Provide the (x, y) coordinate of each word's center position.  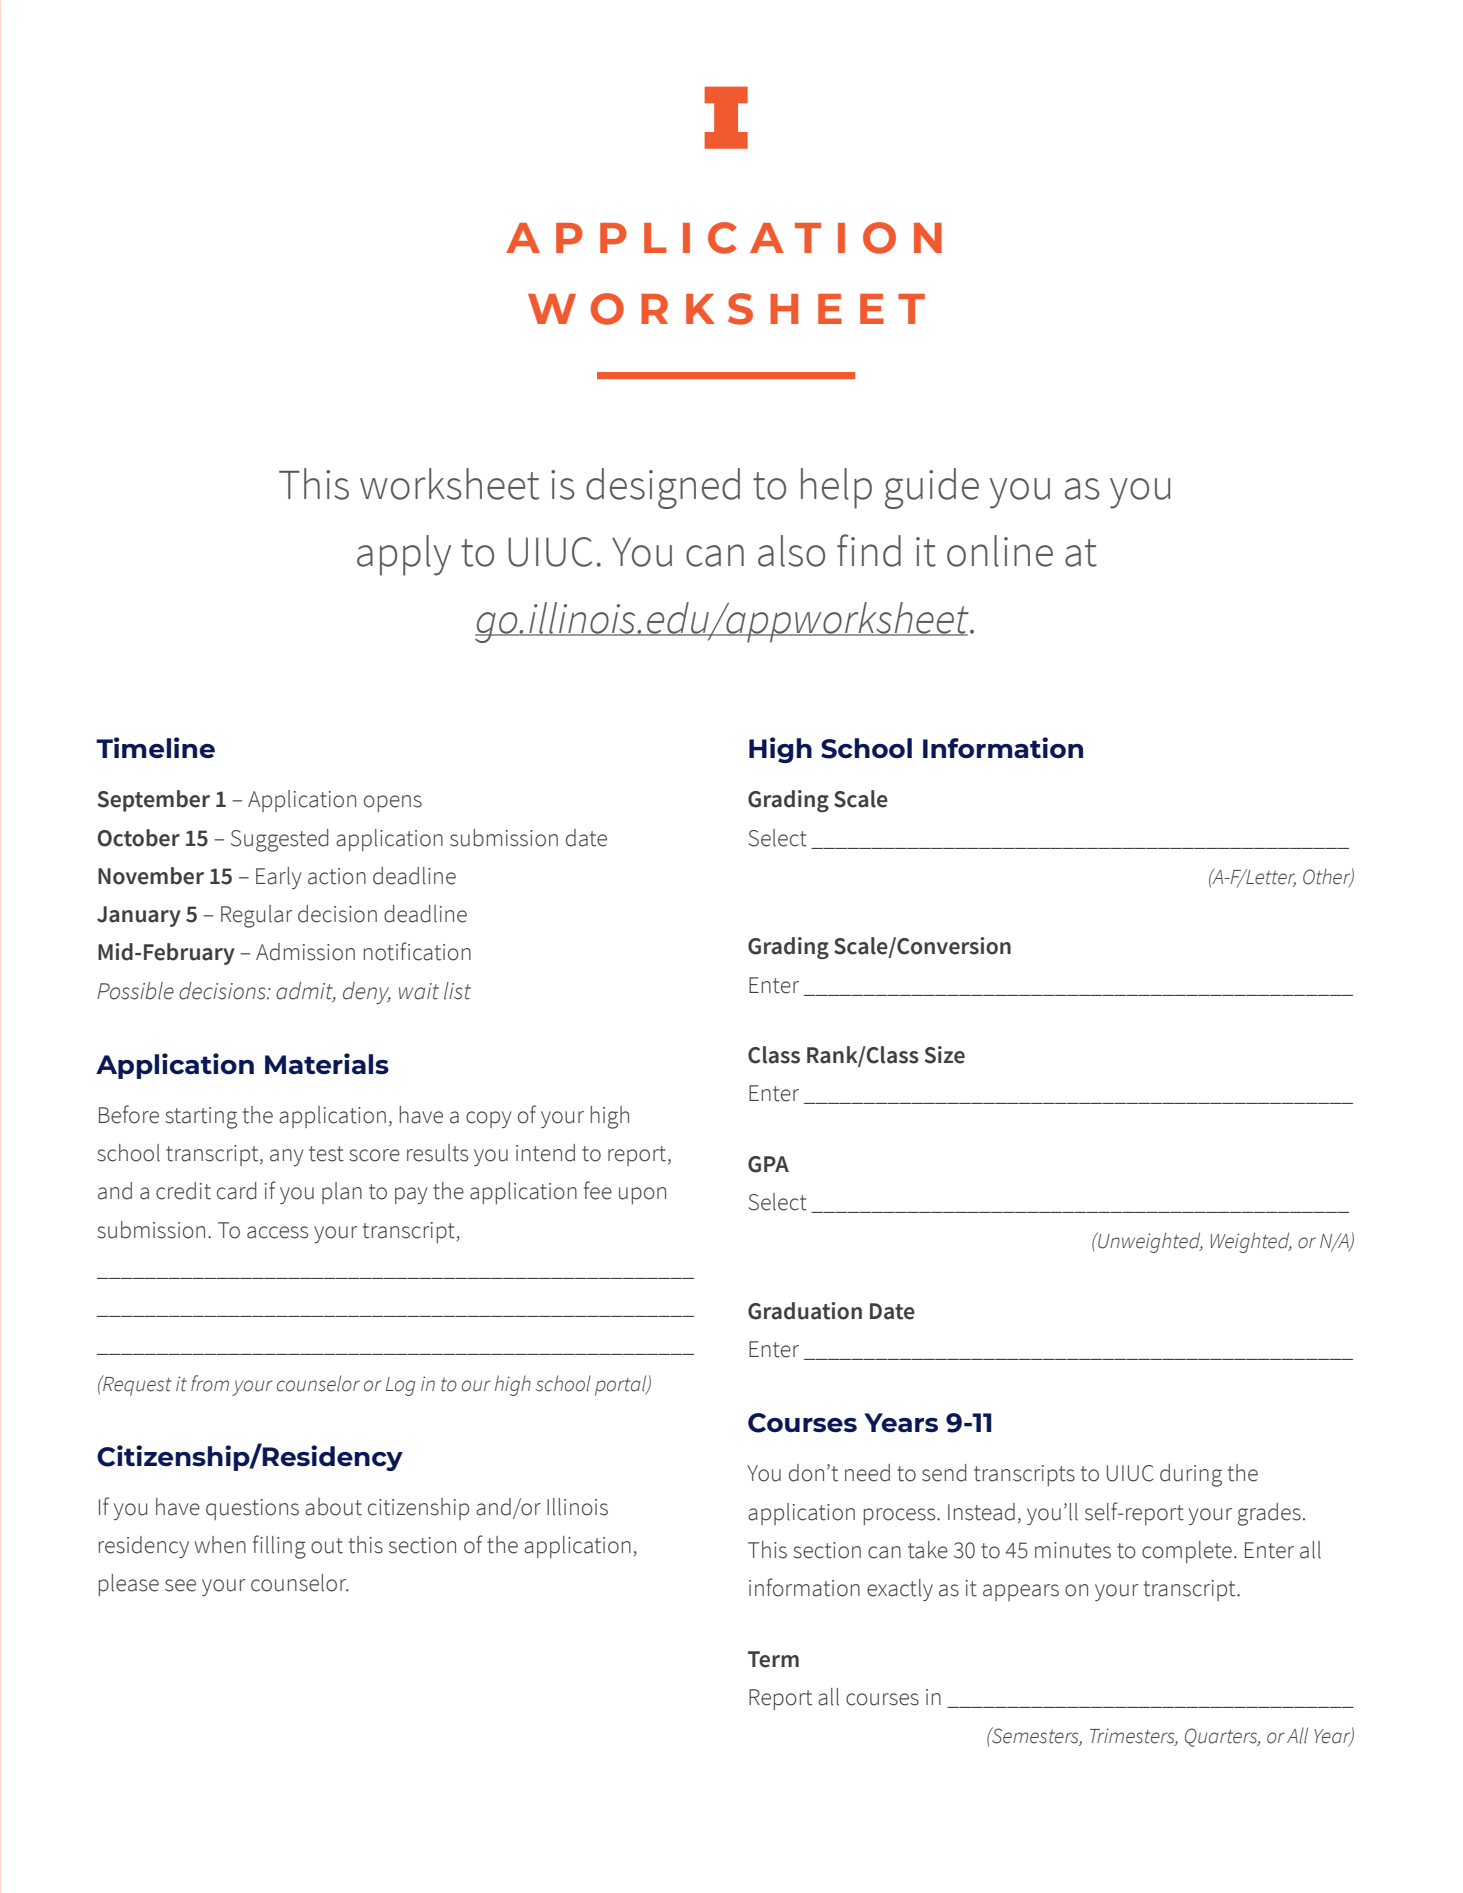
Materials (327, 1063)
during (1191, 1475)
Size (945, 1055)
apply (404, 555)
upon (642, 1195)
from (210, 1383)
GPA (768, 1164)
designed (663, 488)
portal (622, 1385)
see (180, 1585)
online (1000, 551)
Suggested (279, 840)
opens (393, 803)
